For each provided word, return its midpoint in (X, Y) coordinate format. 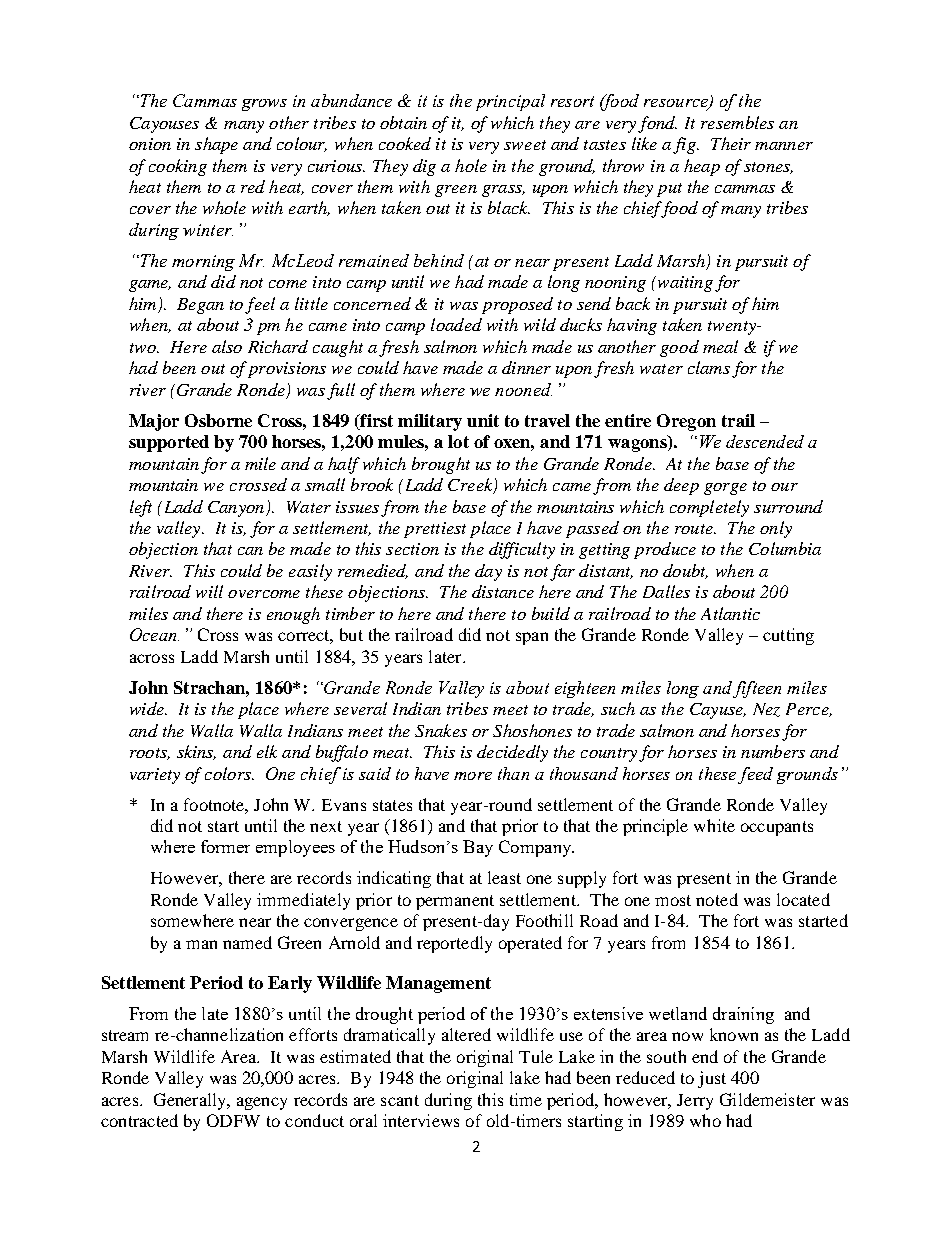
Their (731, 143)
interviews (421, 1120)
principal (510, 102)
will (209, 591)
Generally (191, 1101)
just (712, 1079)
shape (216, 145)
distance (503, 591)
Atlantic (730, 613)
